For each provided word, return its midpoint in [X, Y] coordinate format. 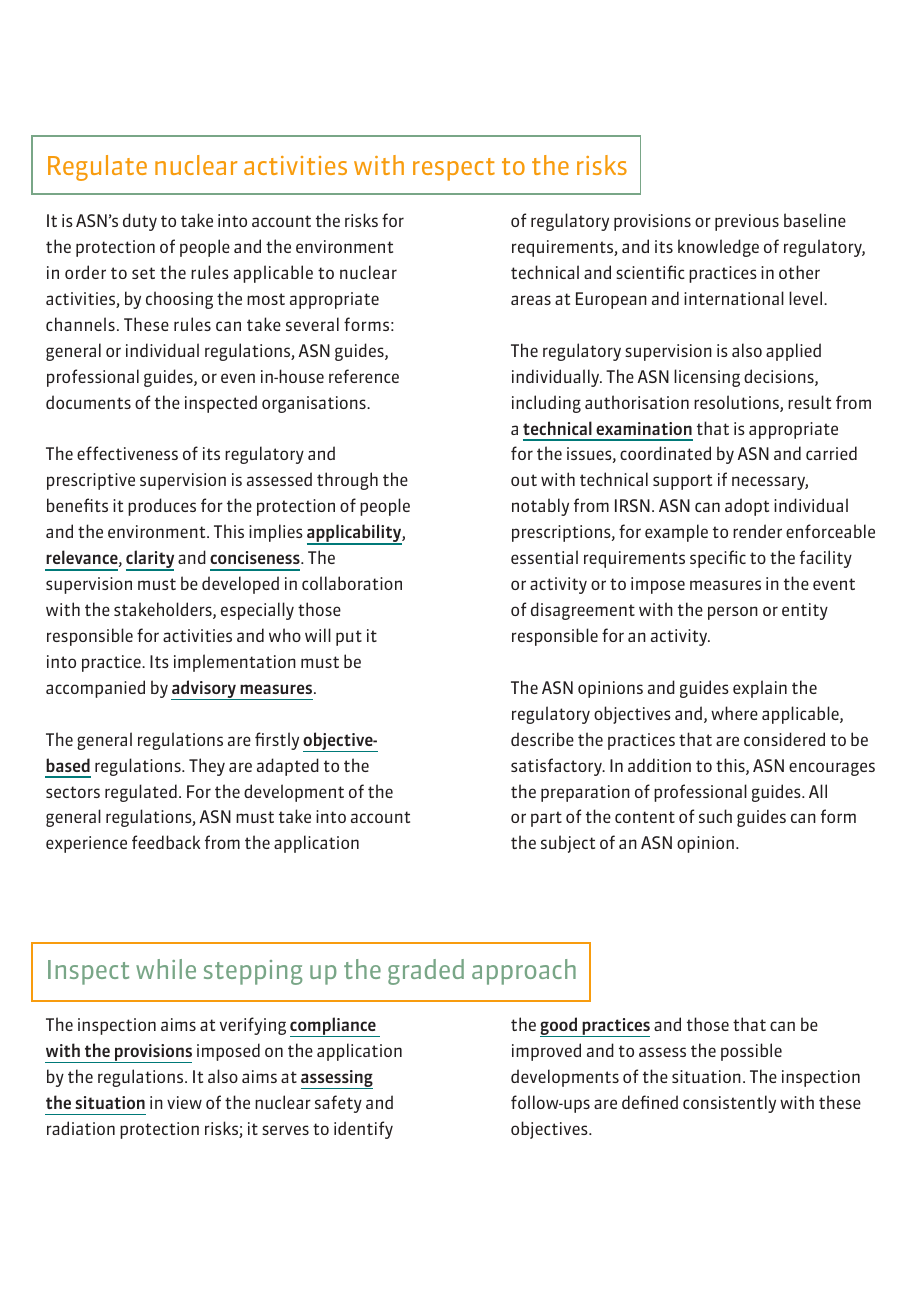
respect [454, 169]
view [184, 1102]
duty [140, 222]
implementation [235, 663]
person [733, 613]
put [349, 638]
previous [747, 222]
